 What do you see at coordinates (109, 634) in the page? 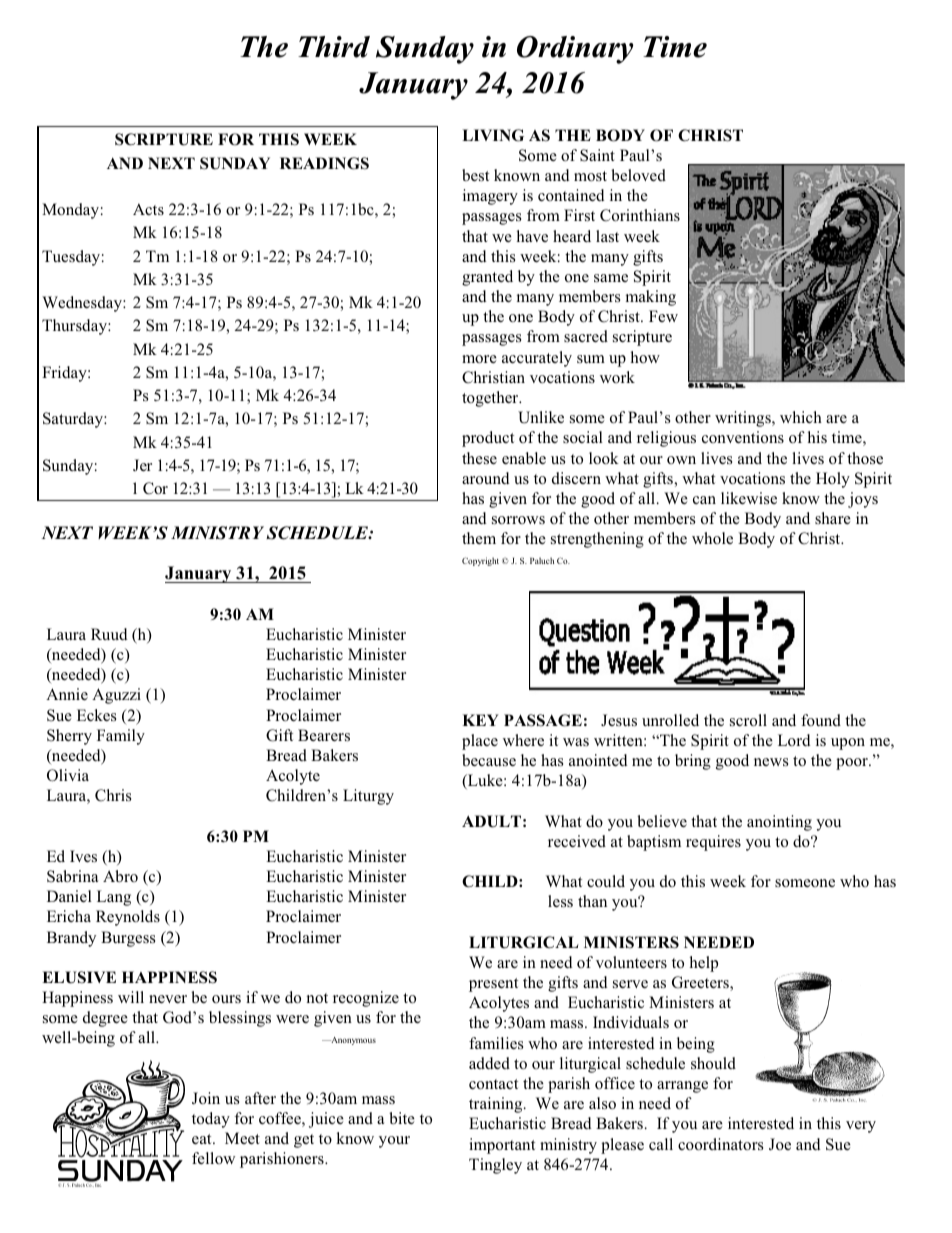
I see `Ruud` at bounding box center [109, 634].
